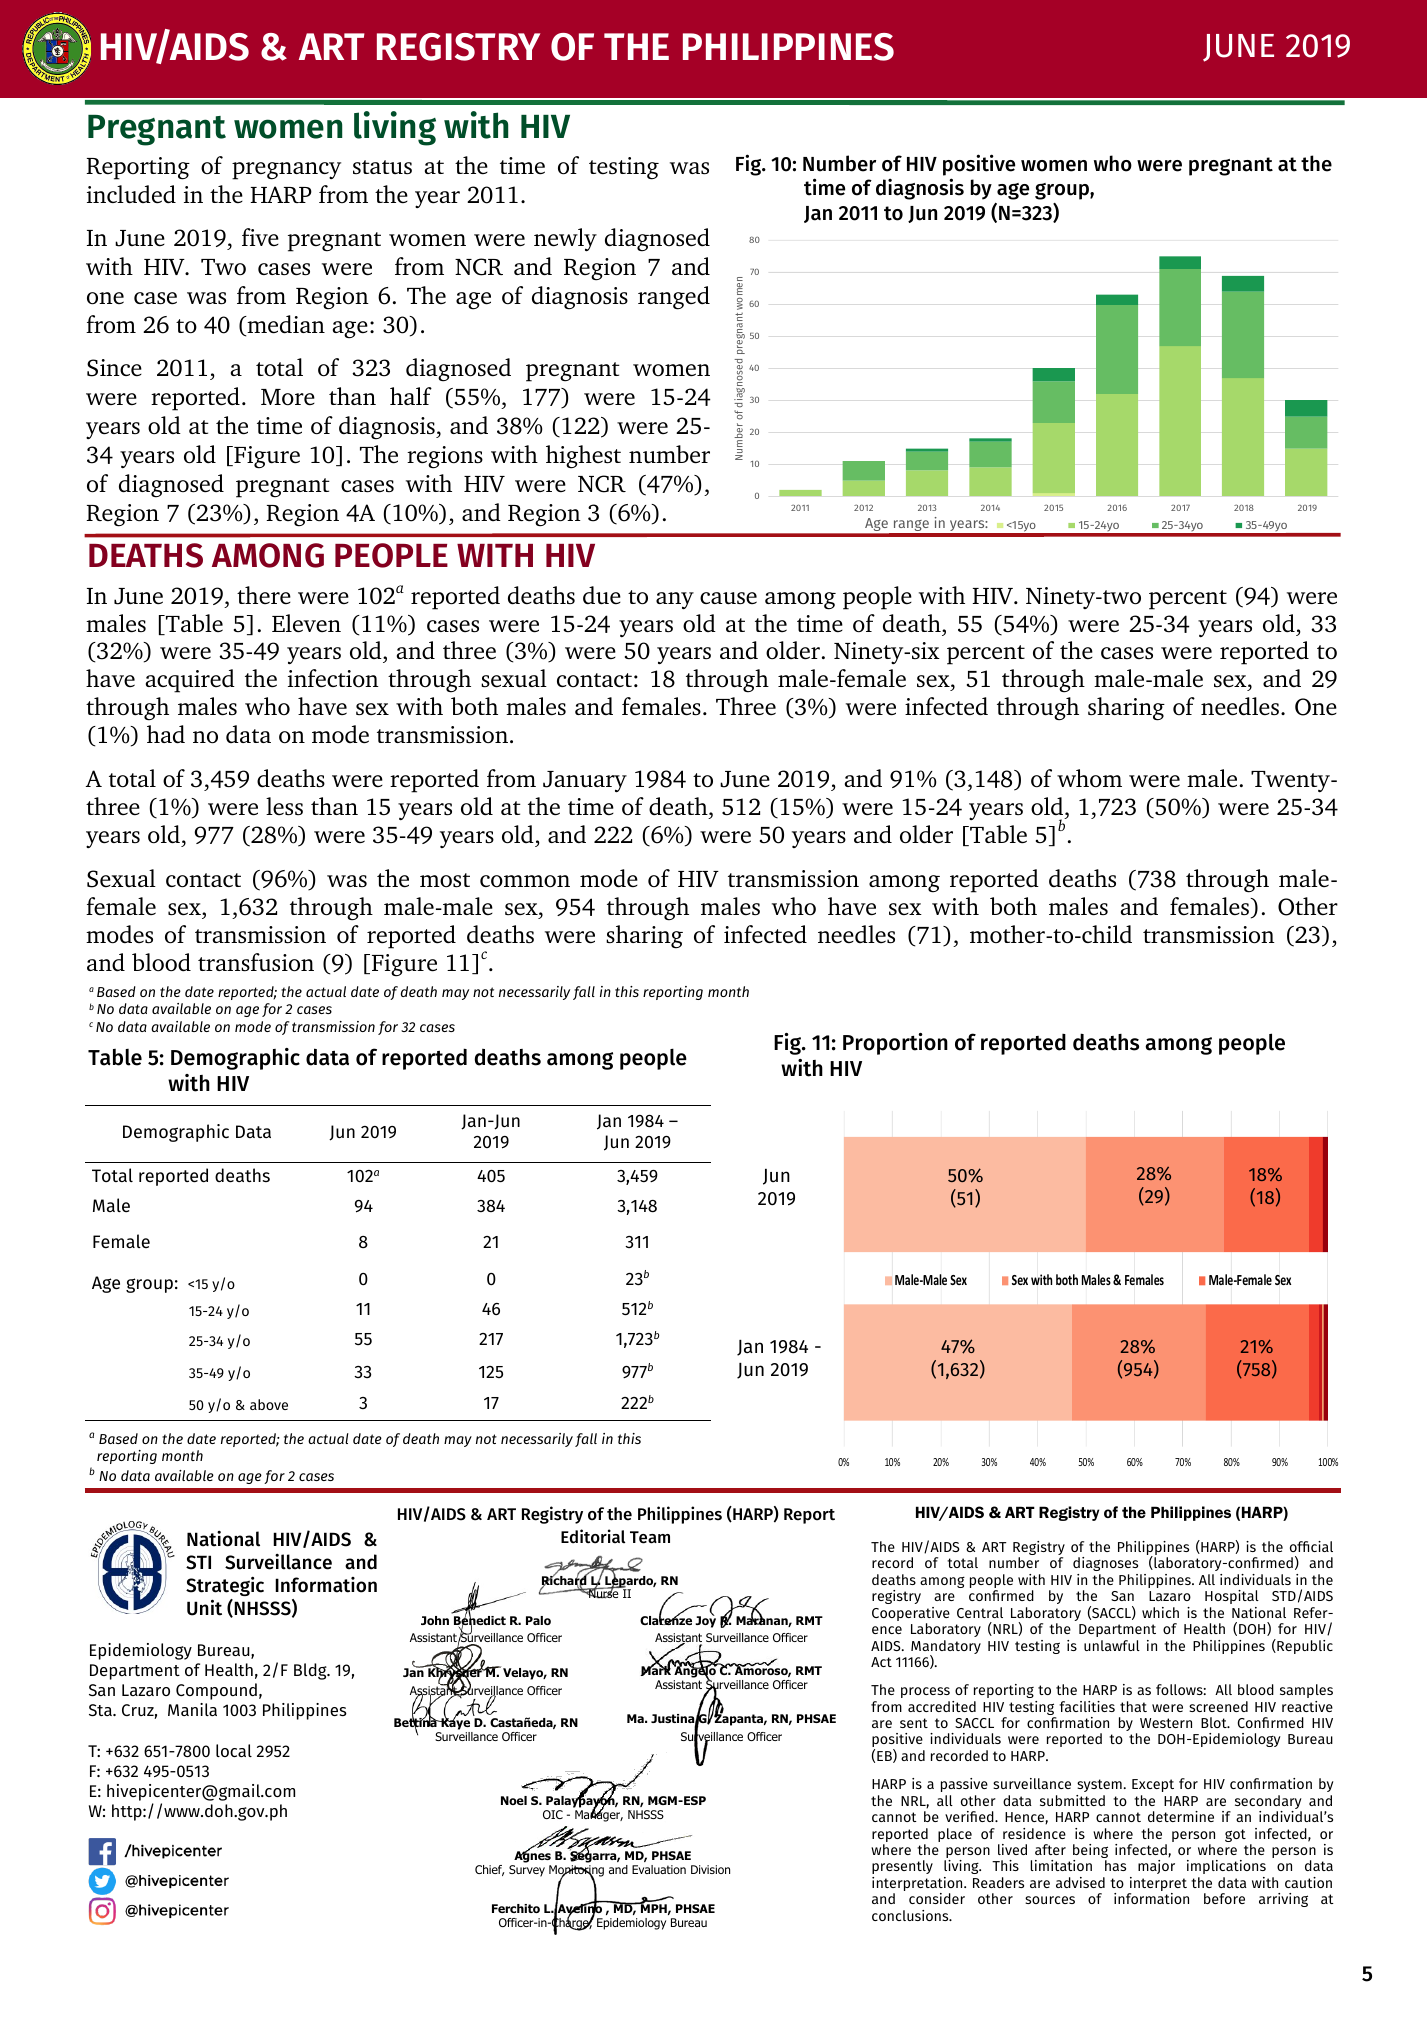 The width and height of the document is (1427, 2019). Describe the element at coordinates (583, 457) in the document. I see `highest` at that location.
